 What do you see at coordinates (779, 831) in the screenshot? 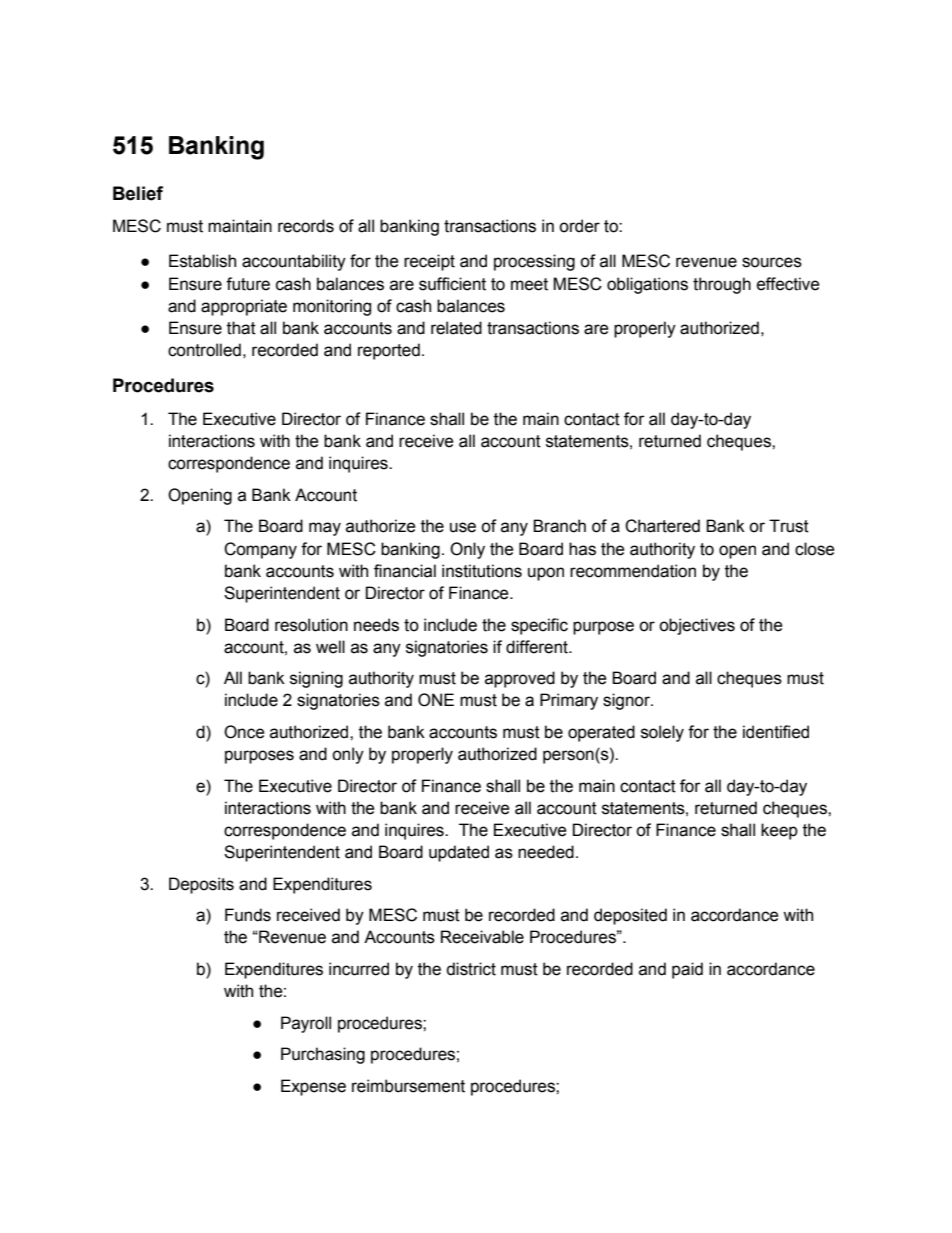
I see `keep` at bounding box center [779, 831].
